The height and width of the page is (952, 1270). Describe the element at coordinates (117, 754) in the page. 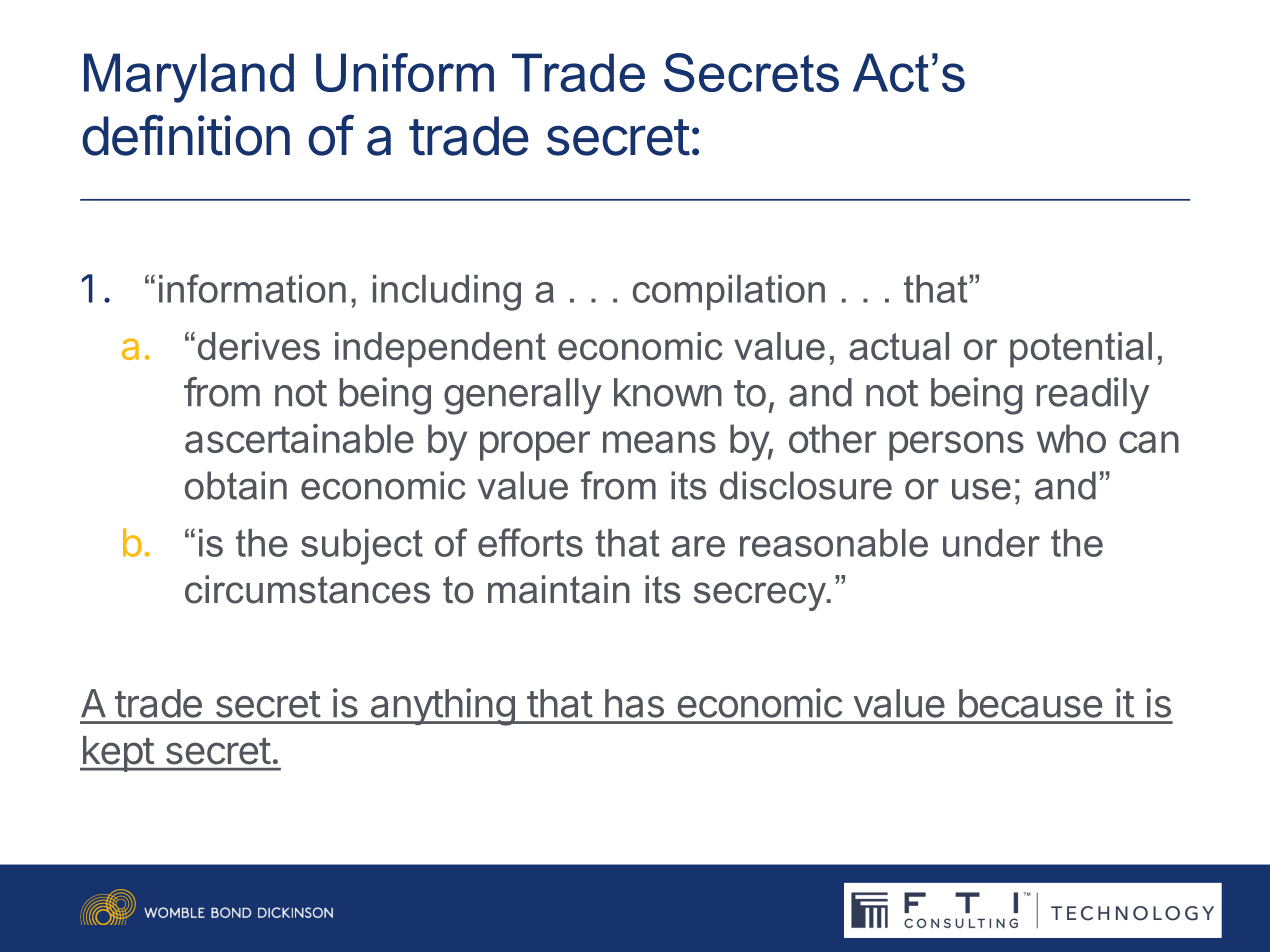

I see `kept` at that location.
